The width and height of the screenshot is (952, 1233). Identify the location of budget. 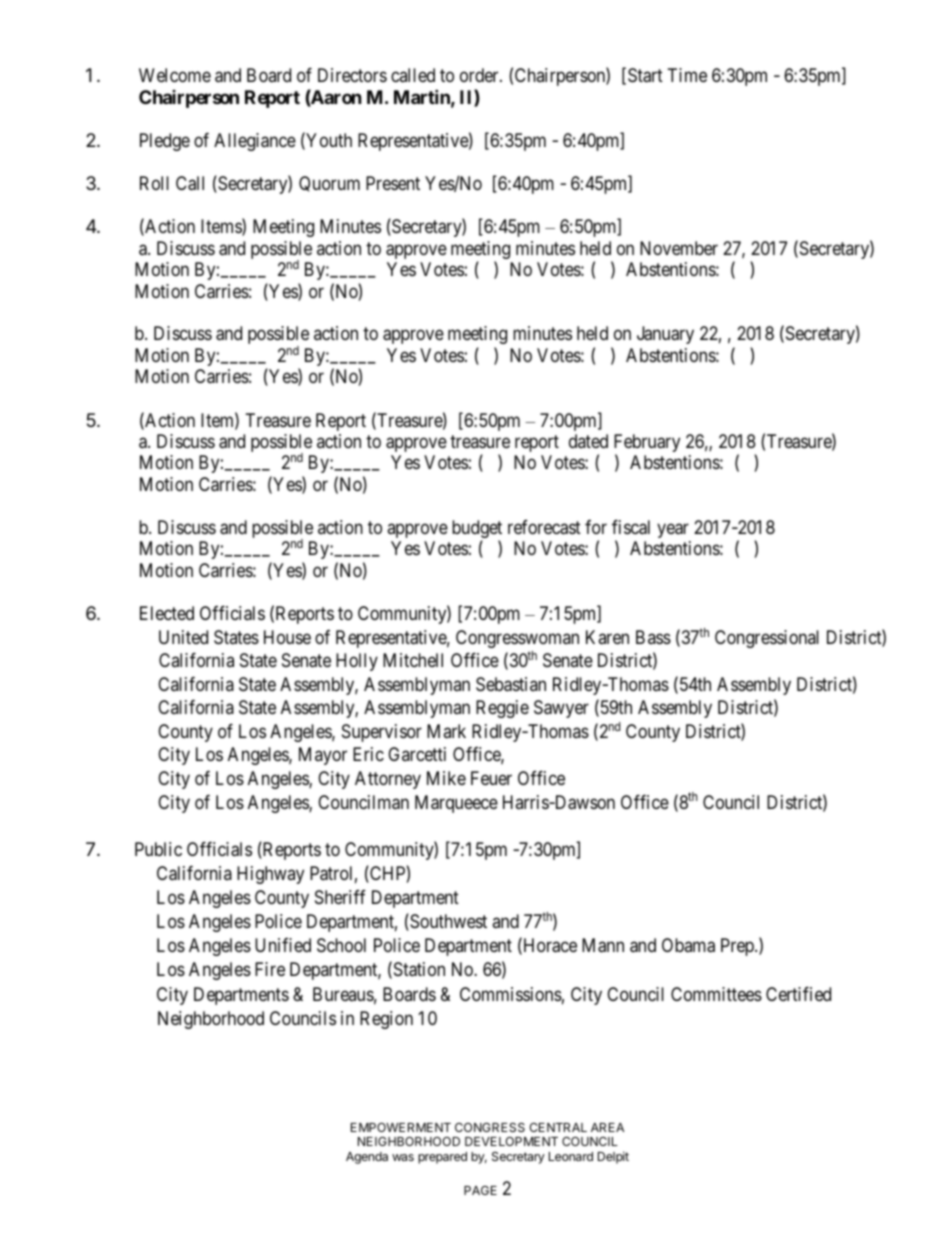
(477, 530).
